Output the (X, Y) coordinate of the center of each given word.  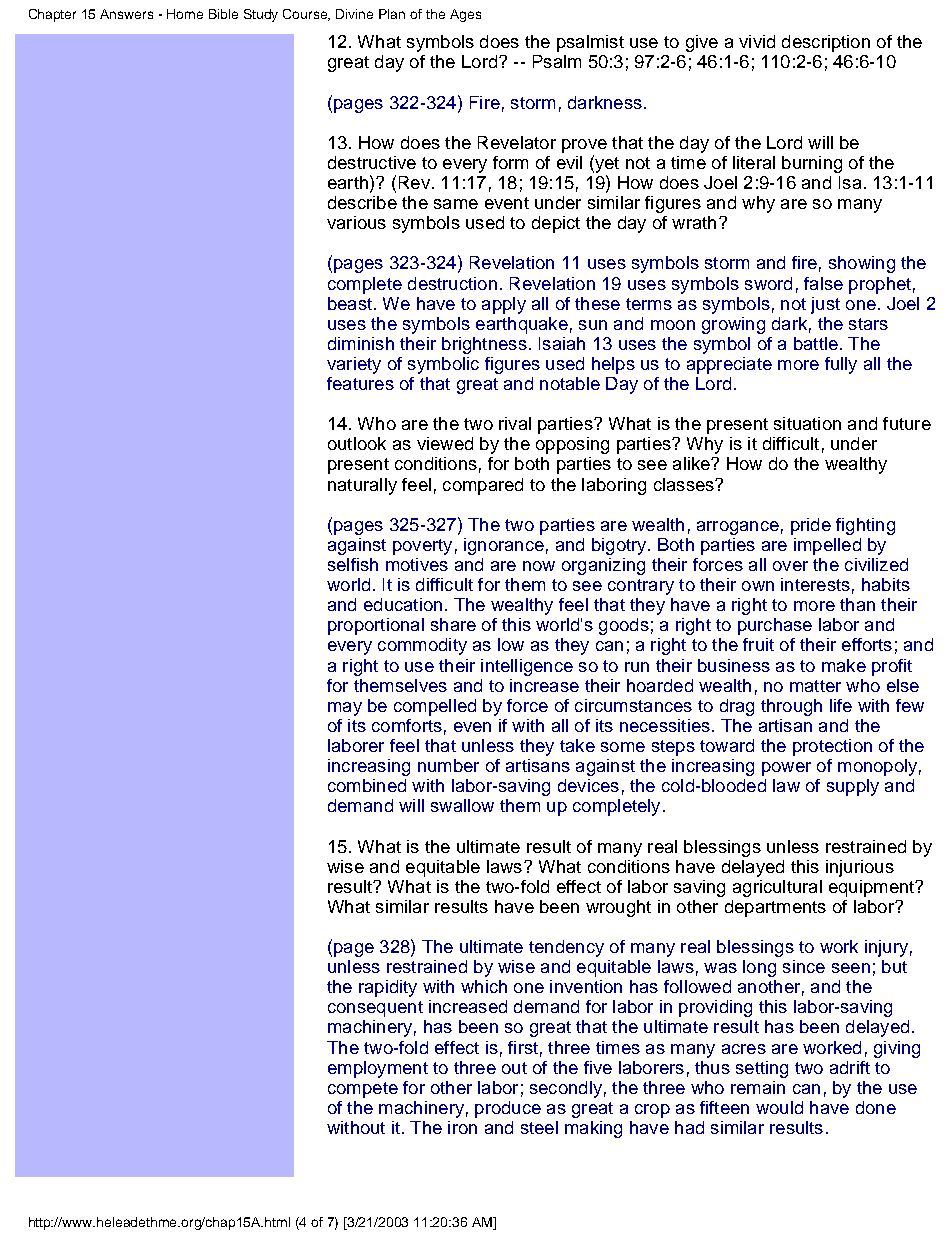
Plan (392, 14)
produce (508, 1109)
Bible (223, 14)
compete (363, 1090)
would (779, 1107)
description (826, 43)
